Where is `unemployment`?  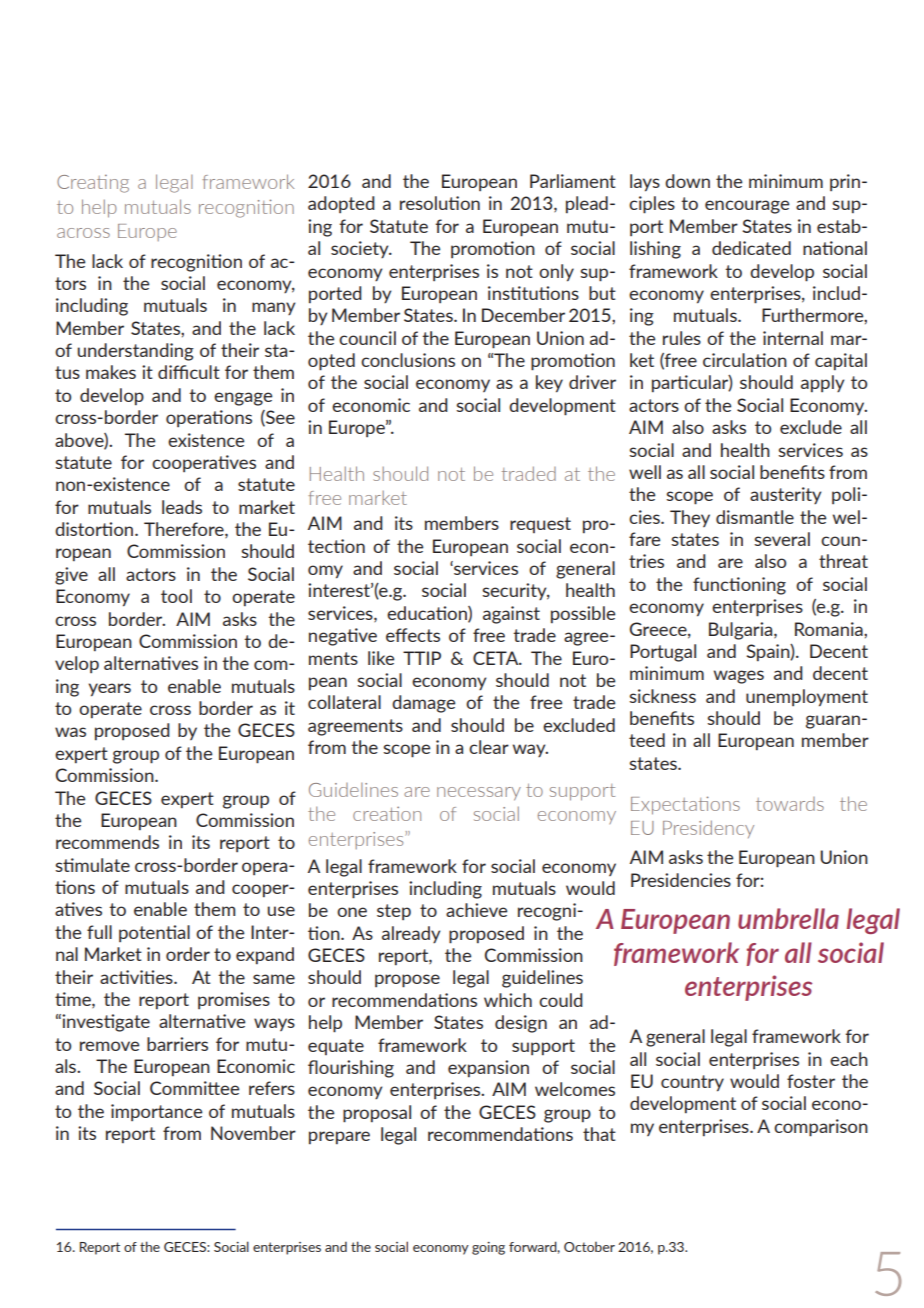 unemployment is located at coordinates (807, 698).
